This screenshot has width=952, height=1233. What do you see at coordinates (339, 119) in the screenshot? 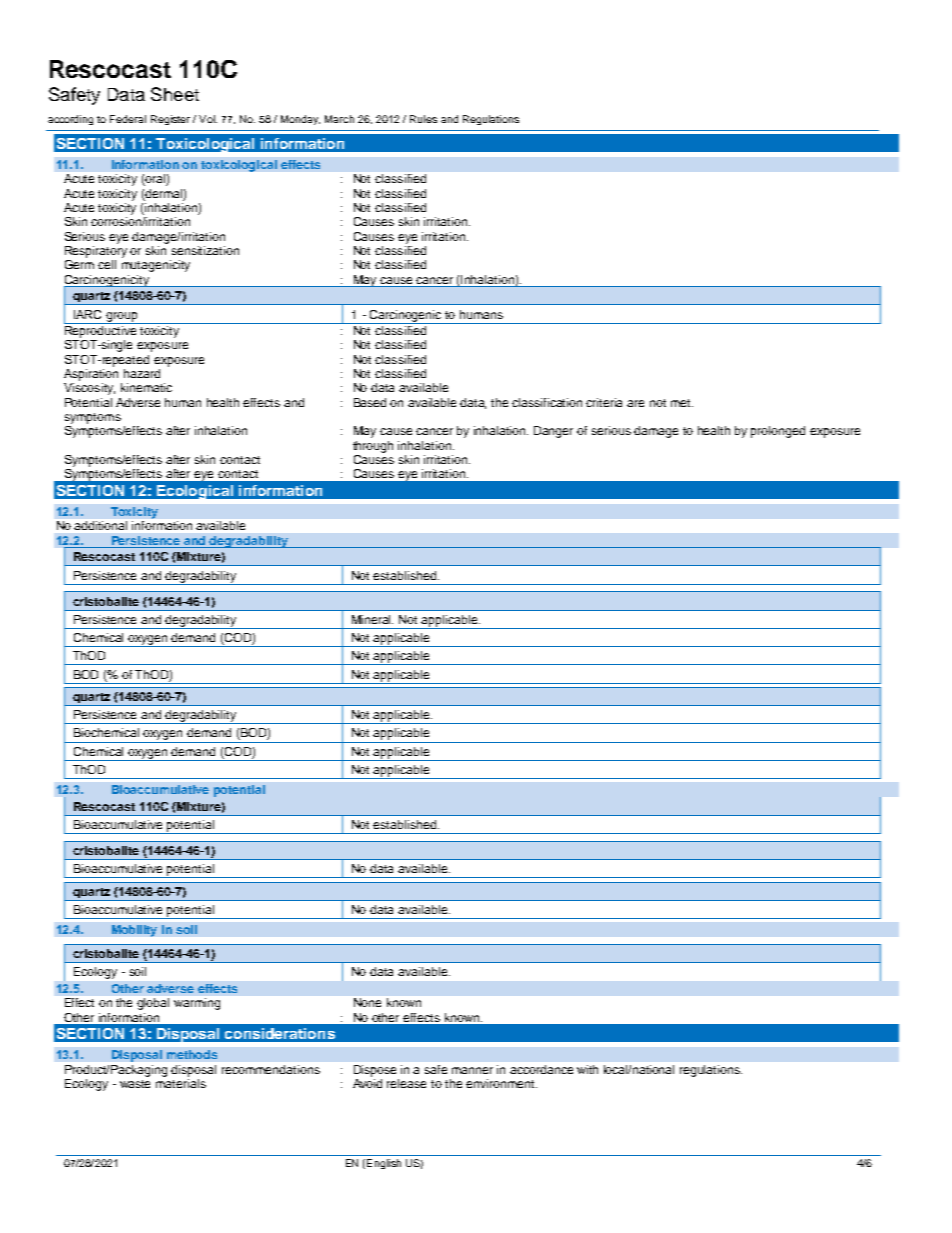
I see `March` at bounding box center [339, 119].
